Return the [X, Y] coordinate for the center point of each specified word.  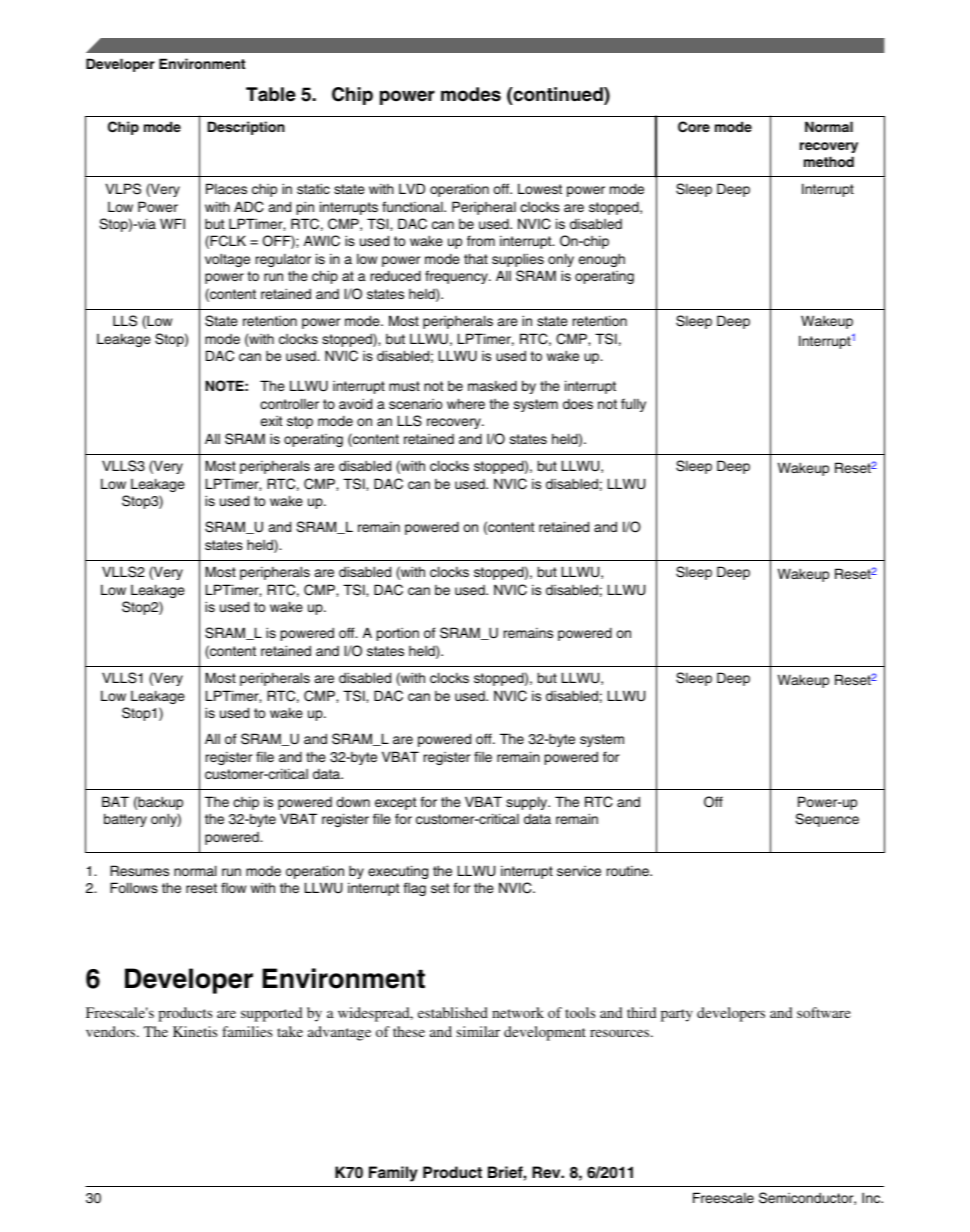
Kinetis [195, 1031]
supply [528, 803]
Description [246, 128]
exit [271, 421]
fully [633, 405]
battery [125, 820]
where [466, 403]
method [829, 161]
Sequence [827, 820]
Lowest [540, 188]
